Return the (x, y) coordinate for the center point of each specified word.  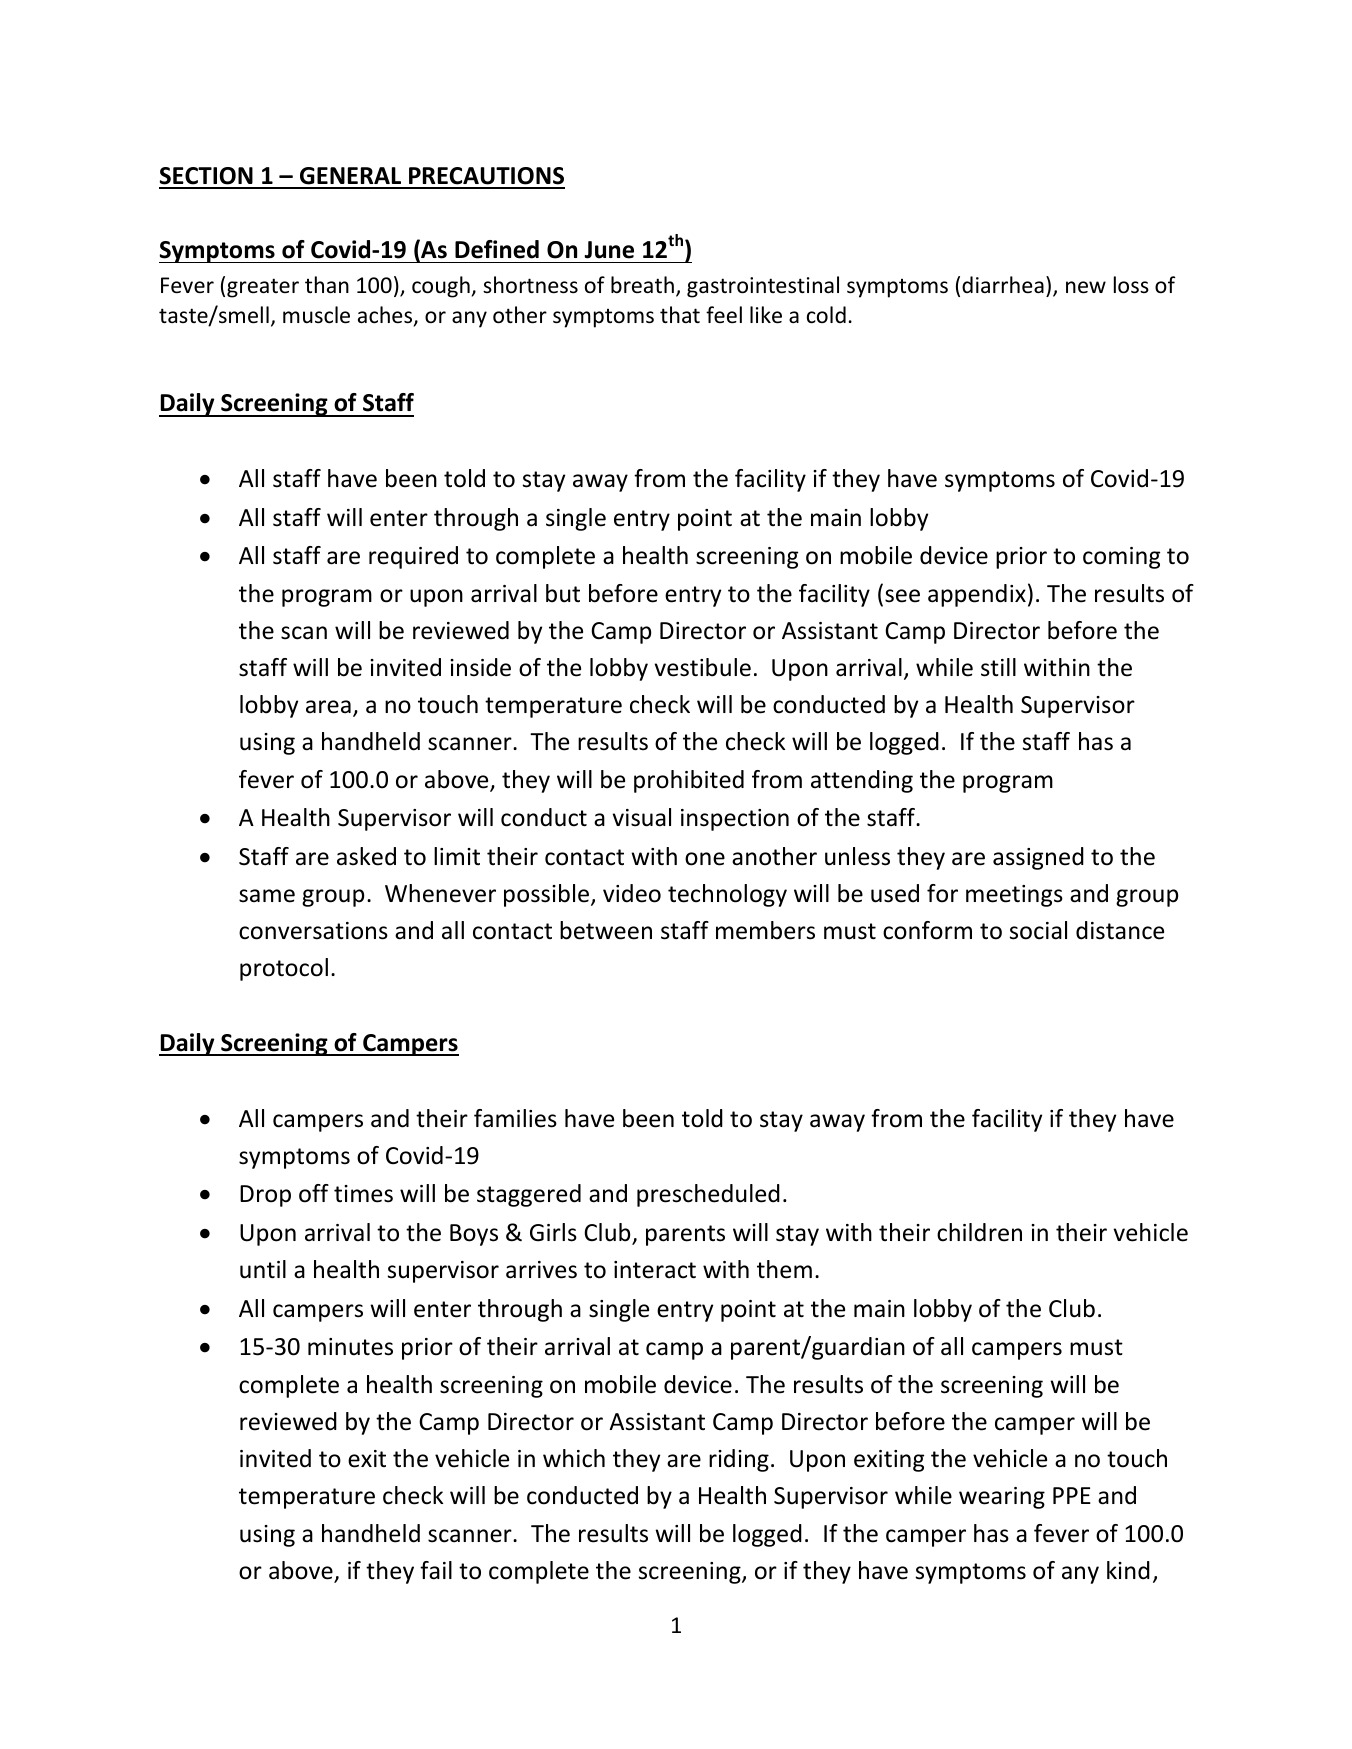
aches (386, 316)
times (363, 1194)
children (979, 1232)
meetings (1014, 896)
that (680, 314)
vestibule (702, 667)
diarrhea (1003, 285)
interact (655, 1270)
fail (436, 1570)
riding (739, 1460)
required (413, 557)
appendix (977, 595)
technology (727, 895)
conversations (313, 931)
